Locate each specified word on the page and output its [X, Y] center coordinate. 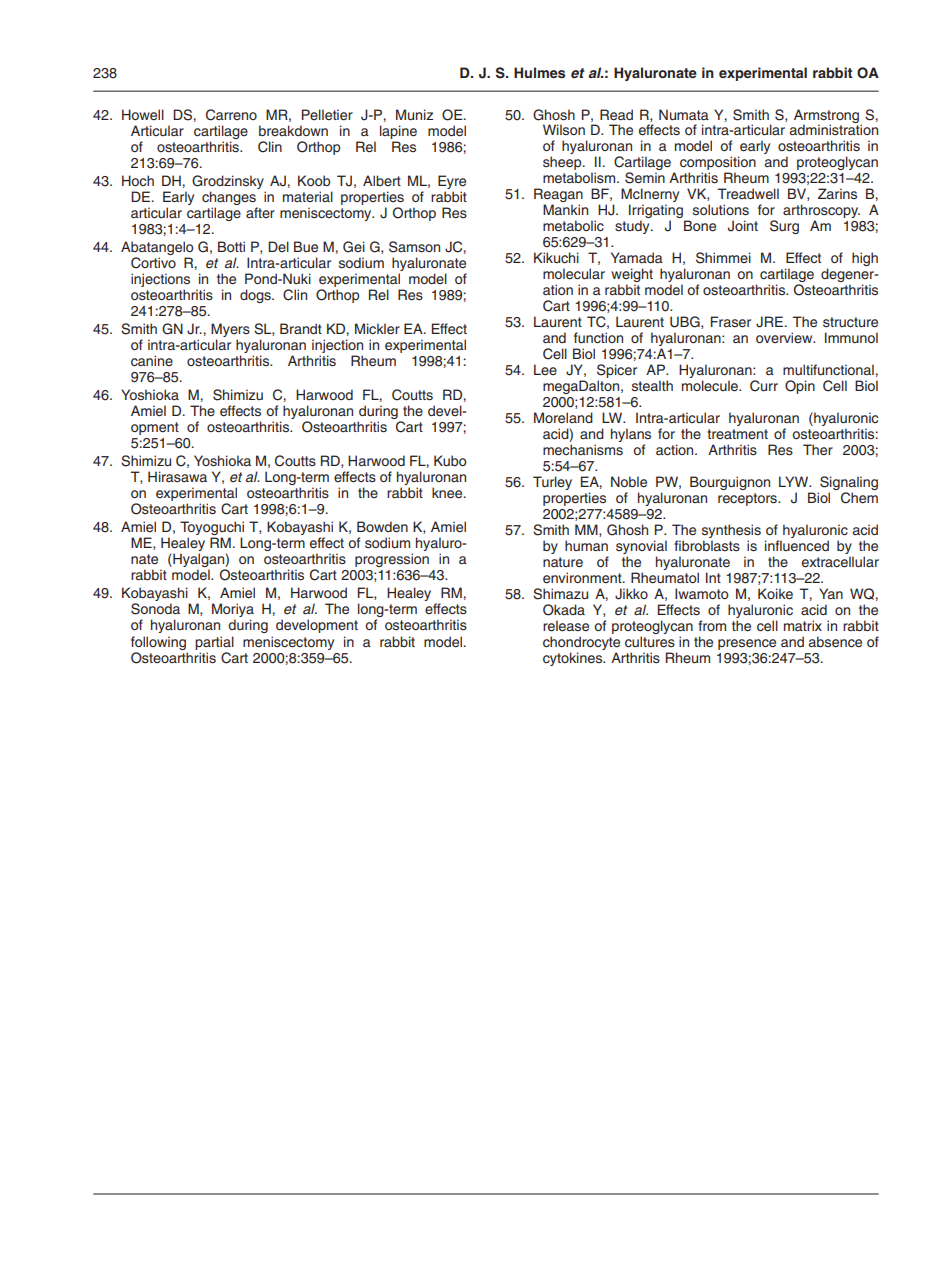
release [566, 626]
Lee [545, 369]
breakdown [293, 130]
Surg [784, 227]
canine [152, 360]
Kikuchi [556, 257]
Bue [306, 247]
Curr [764, 386]
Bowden [382, 527]
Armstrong [828, 117]
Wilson [564, 129]
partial [214, 643]
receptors [748, 499]
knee [448, 493]
